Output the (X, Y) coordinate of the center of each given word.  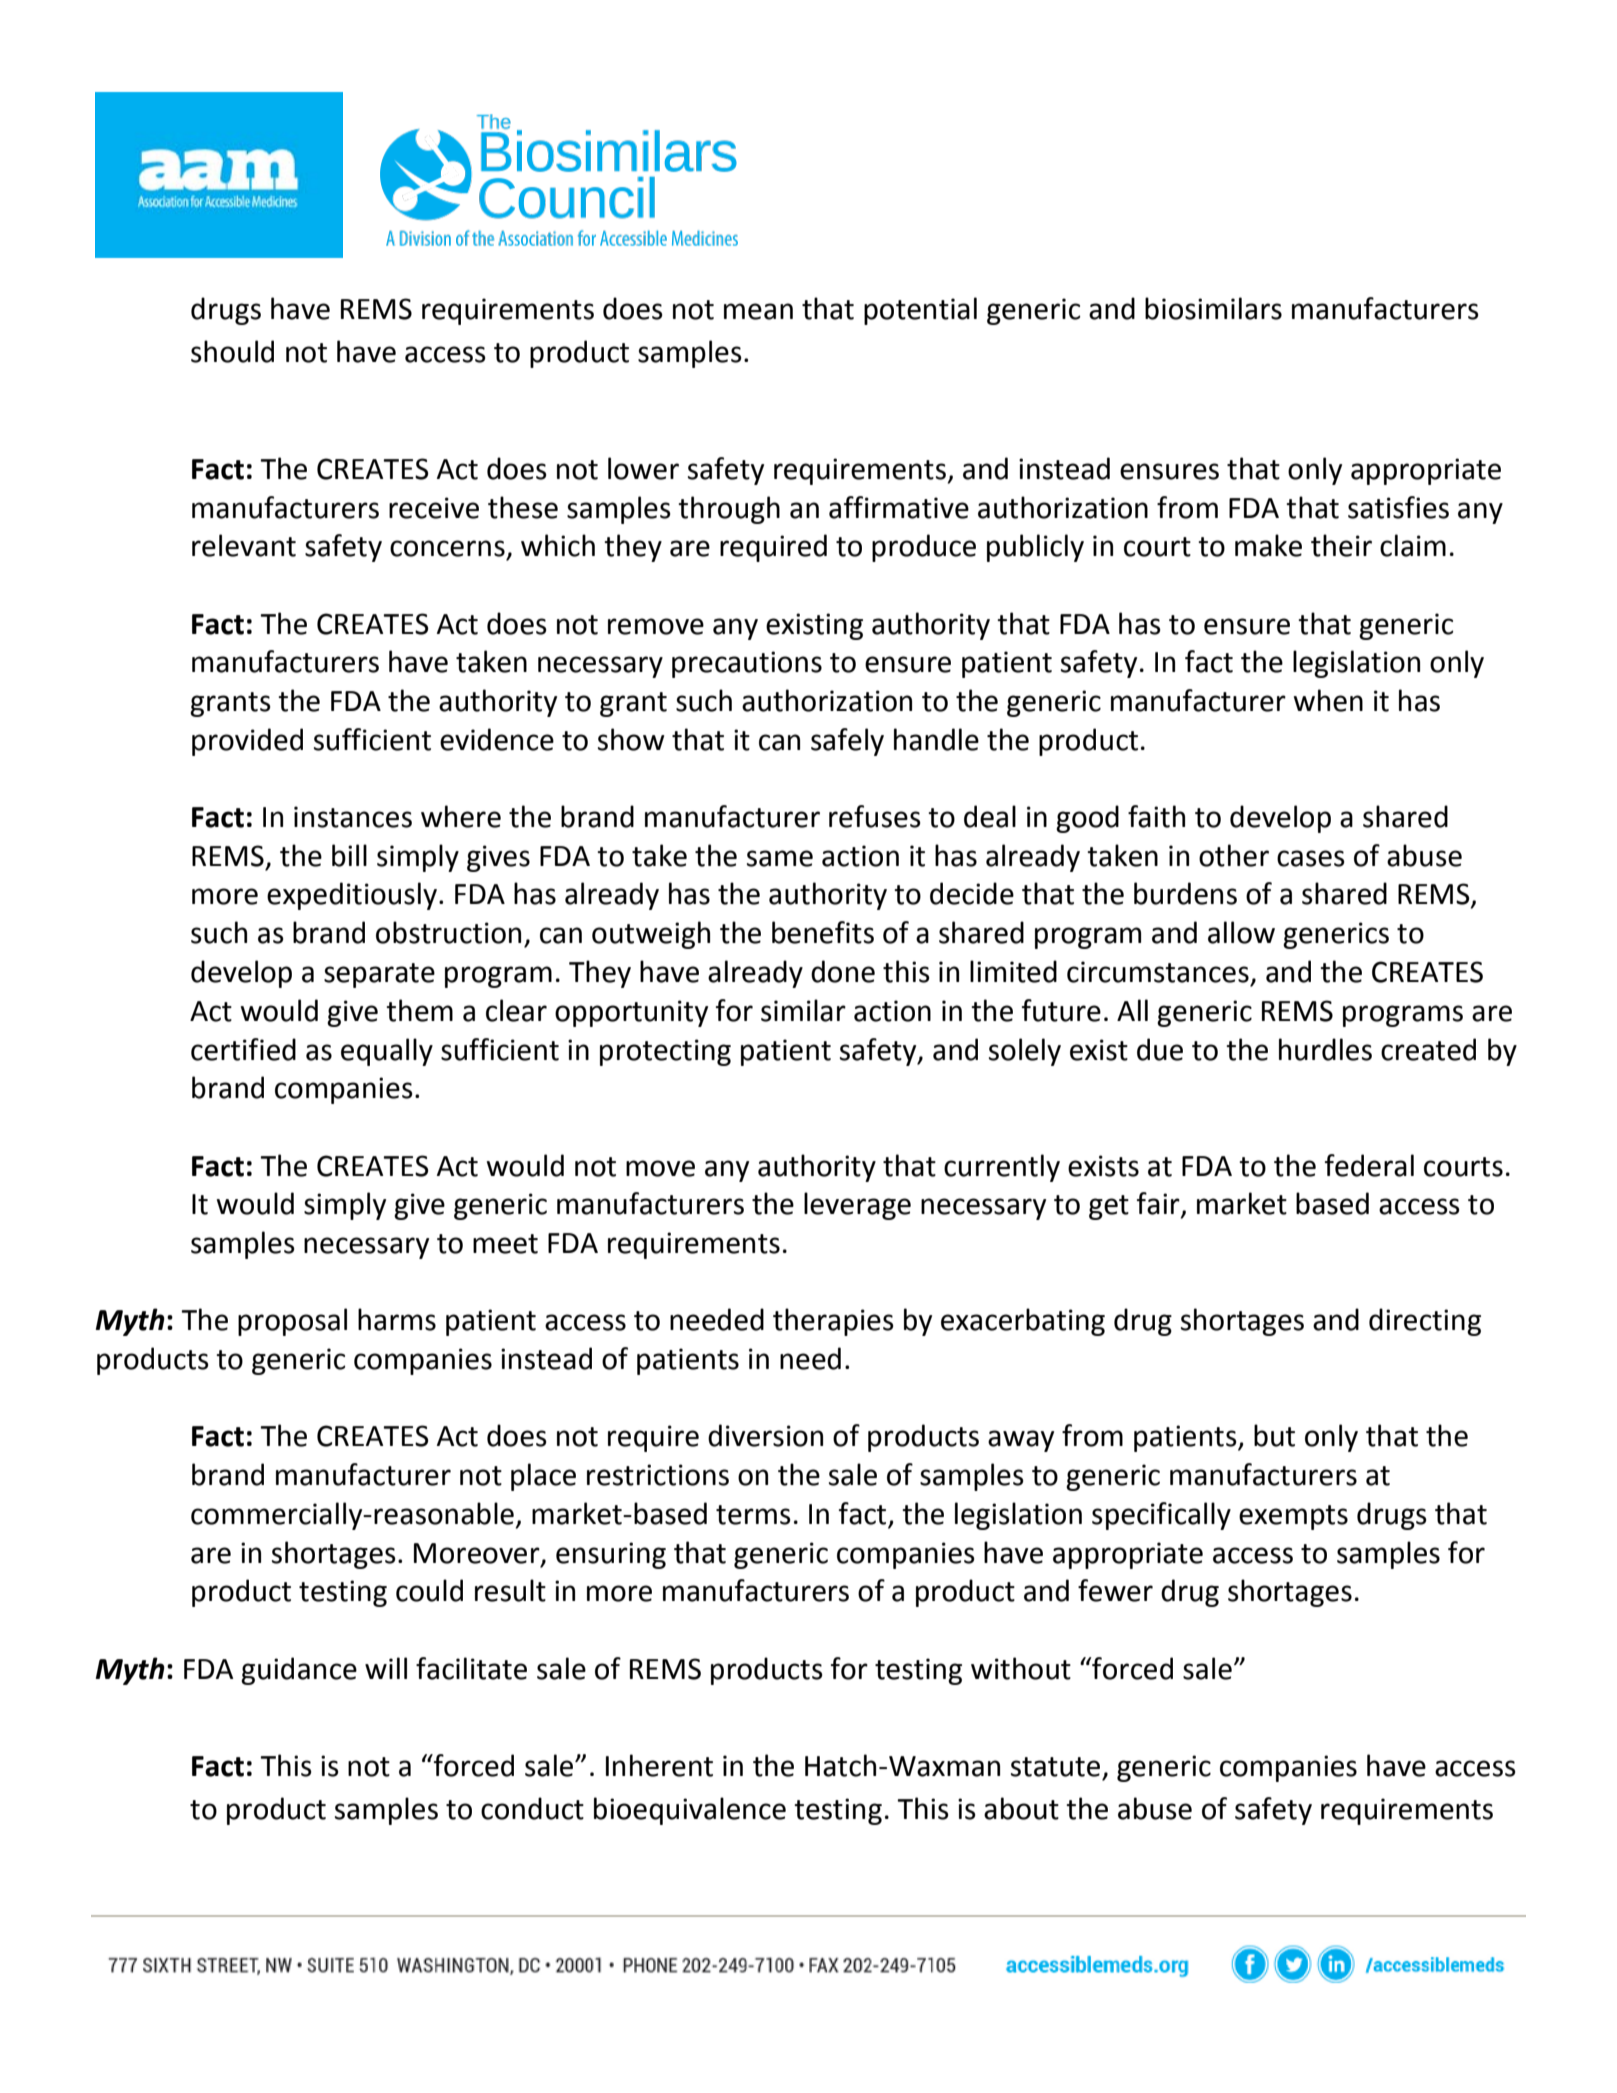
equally (387, 1052)
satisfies (1398, 507)
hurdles (1325, 1049)
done (843, 971)
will (386, 1668)
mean (758, 311)
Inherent (659, 1765)
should (232, 351)
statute (1055, 1767)
